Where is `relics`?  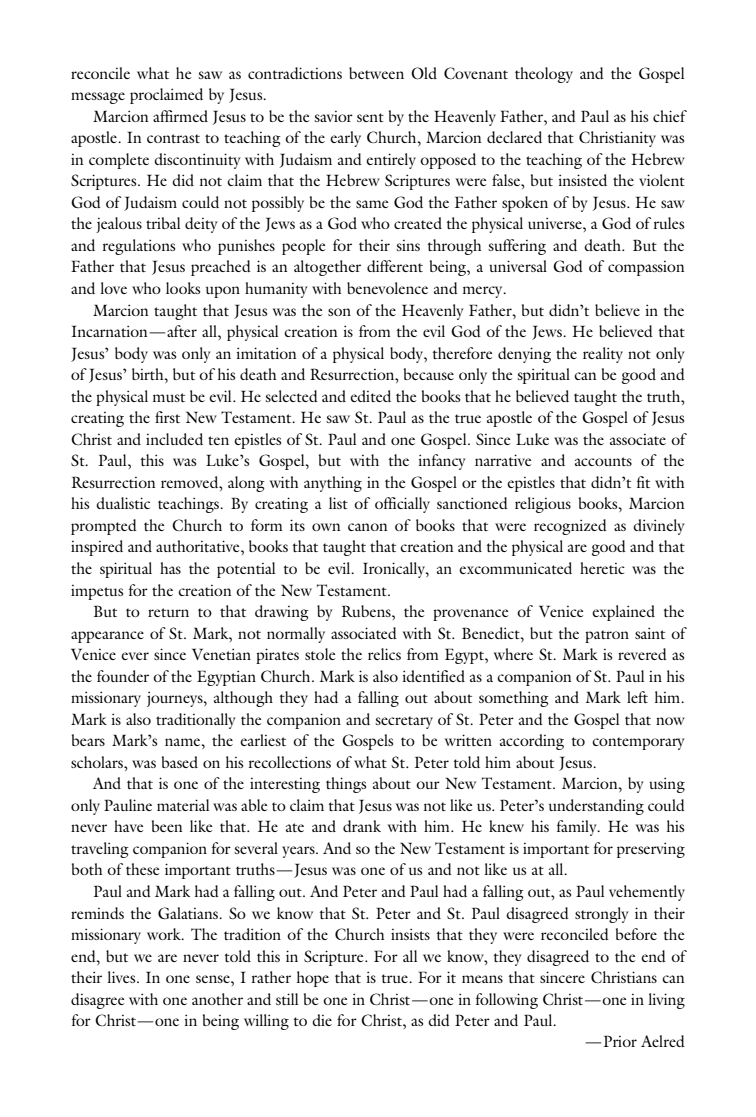
relics is located at coordinates (384, 654).
